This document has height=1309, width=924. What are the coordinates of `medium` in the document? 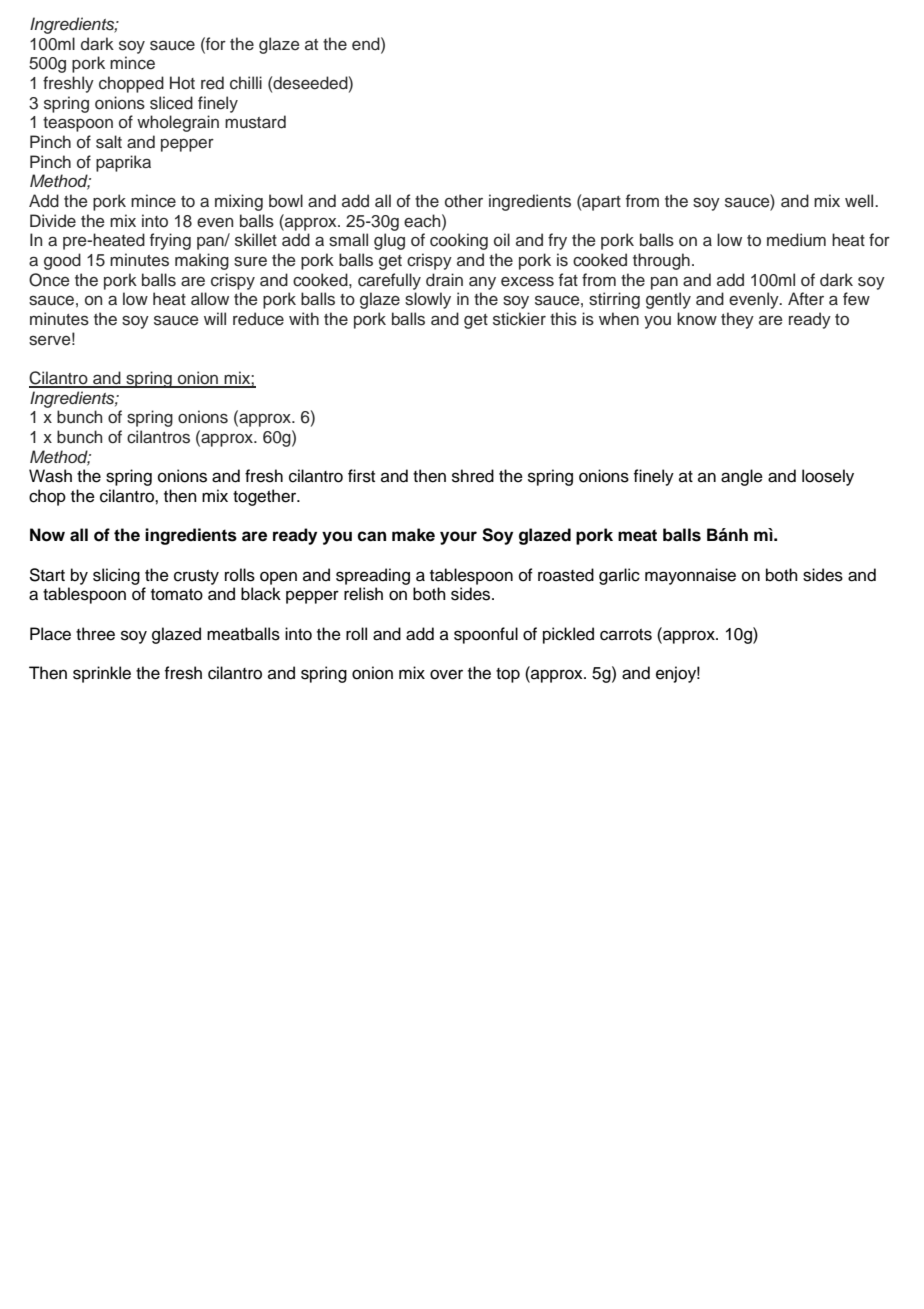 It's located at (796, 240).
